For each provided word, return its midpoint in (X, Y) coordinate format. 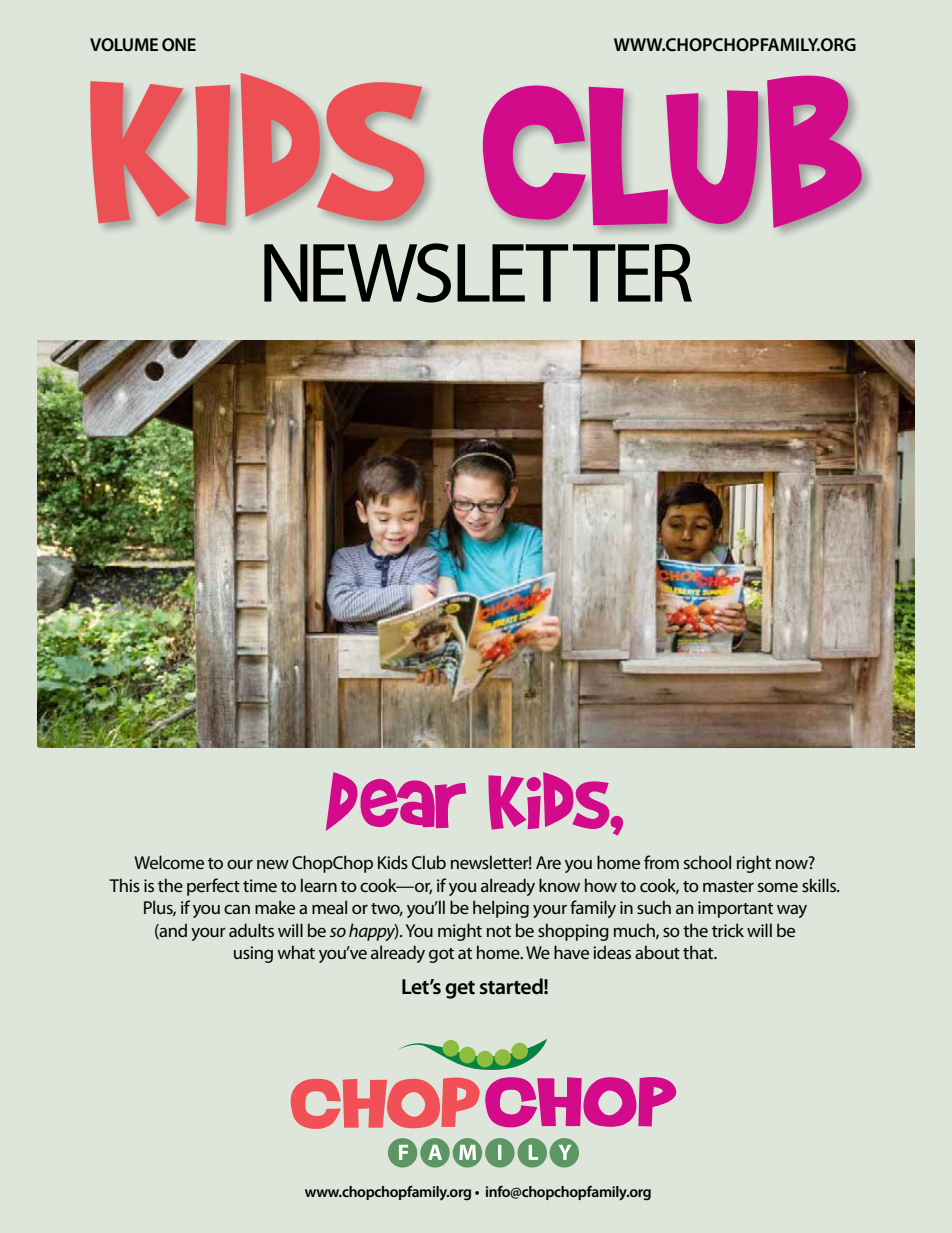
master (728, 886)
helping (501, 909)
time (260, 885)
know (559, 885)
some (778, 887)
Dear (396, 801)
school (707, 862)
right (754, 864)
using (253, 954)
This (124, 885)
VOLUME (124, 44)
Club (429, 862)
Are (548, 862)
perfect (213, 887)
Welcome (169, 862)
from (661, 862)
